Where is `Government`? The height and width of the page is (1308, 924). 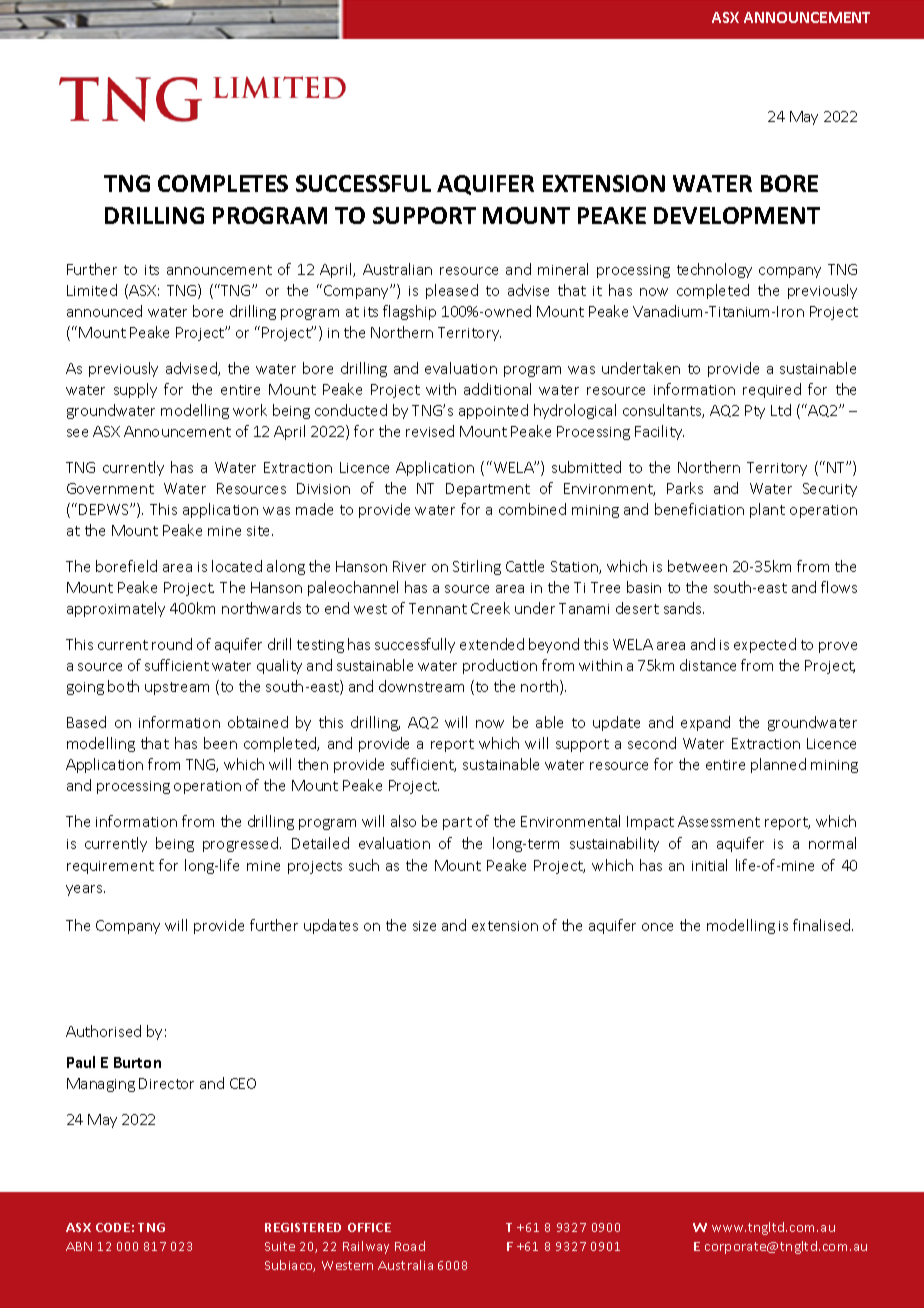
Government is located at coordinates (110, 488).
